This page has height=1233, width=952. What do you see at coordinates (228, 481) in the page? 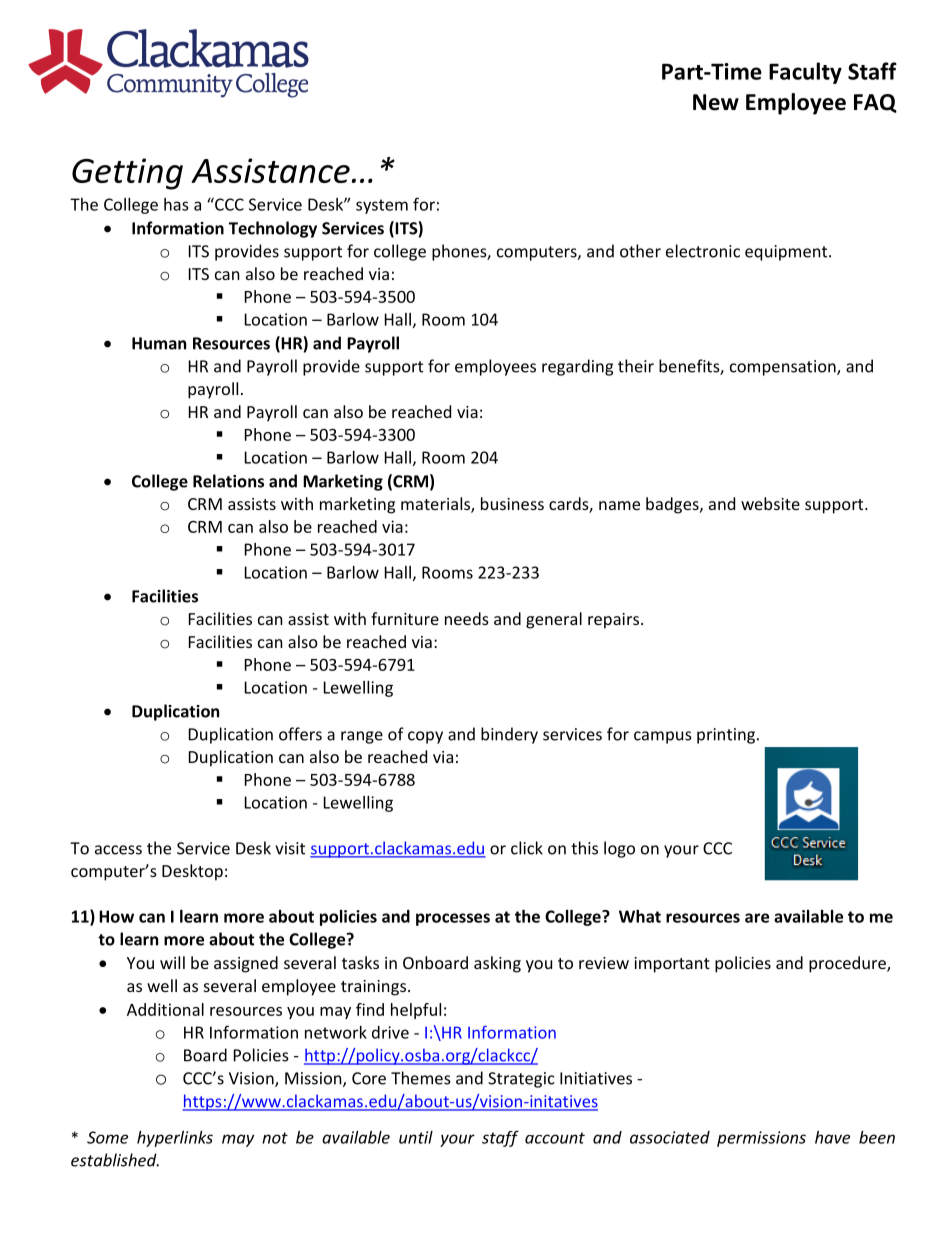
I see `Relations` at bounding box center [228, 481].
